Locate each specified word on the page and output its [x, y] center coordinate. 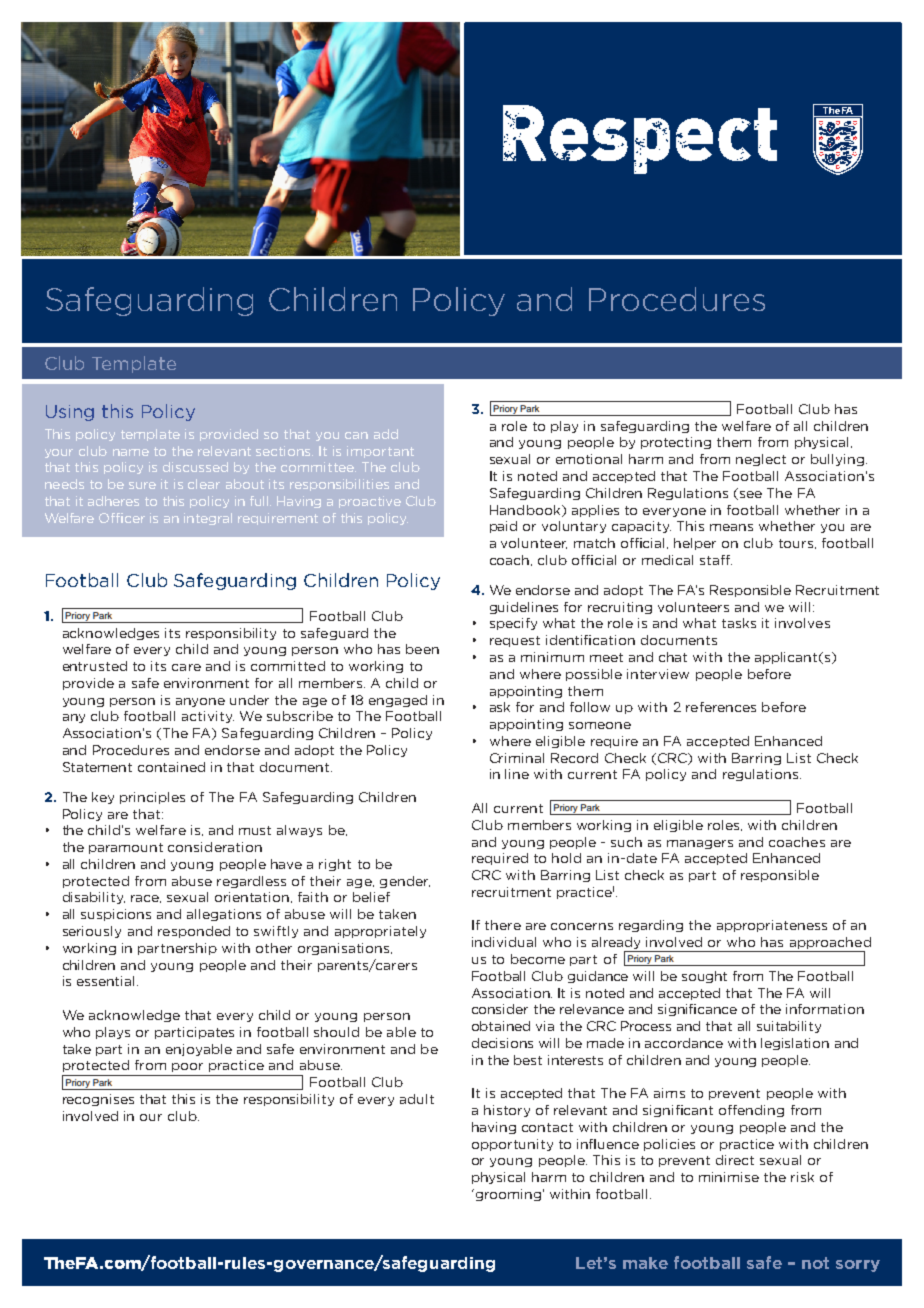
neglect [761, 460]
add [386, 434]
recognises [98, 1100]
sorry [858, 1266]
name [131, 452]
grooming [507, 1195]
